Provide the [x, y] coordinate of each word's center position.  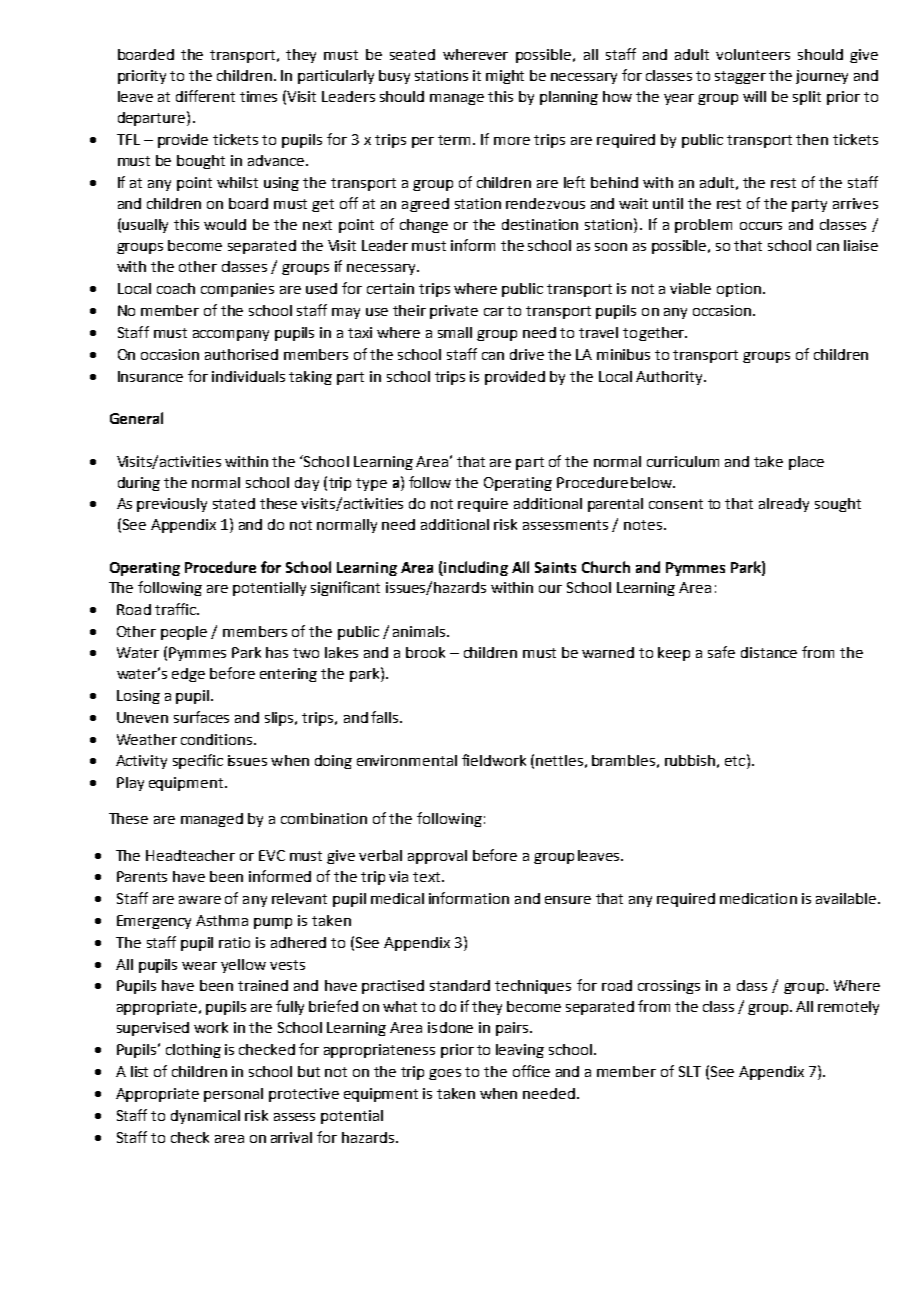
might [505, 77]
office [531, 1071]
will [754, 96]
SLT [690, 1071]
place [806, 463]
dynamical [205, 1117]
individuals [248, 376]
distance [769, 652]
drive [527, 354]
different [205, 96]
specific [198, 761]
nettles [559, 760]
